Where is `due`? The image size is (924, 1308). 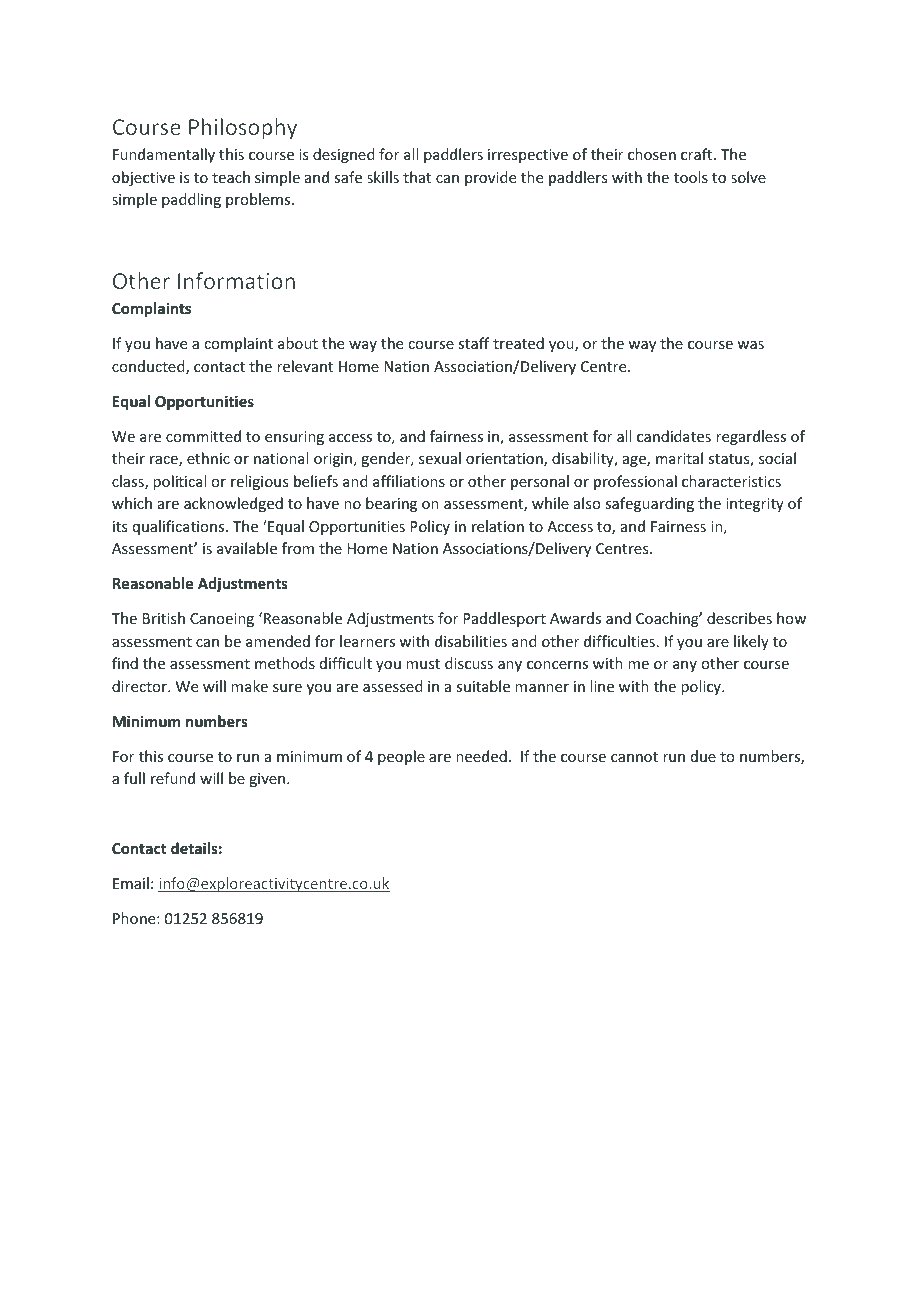
due is located at coordinates (703, 756).
